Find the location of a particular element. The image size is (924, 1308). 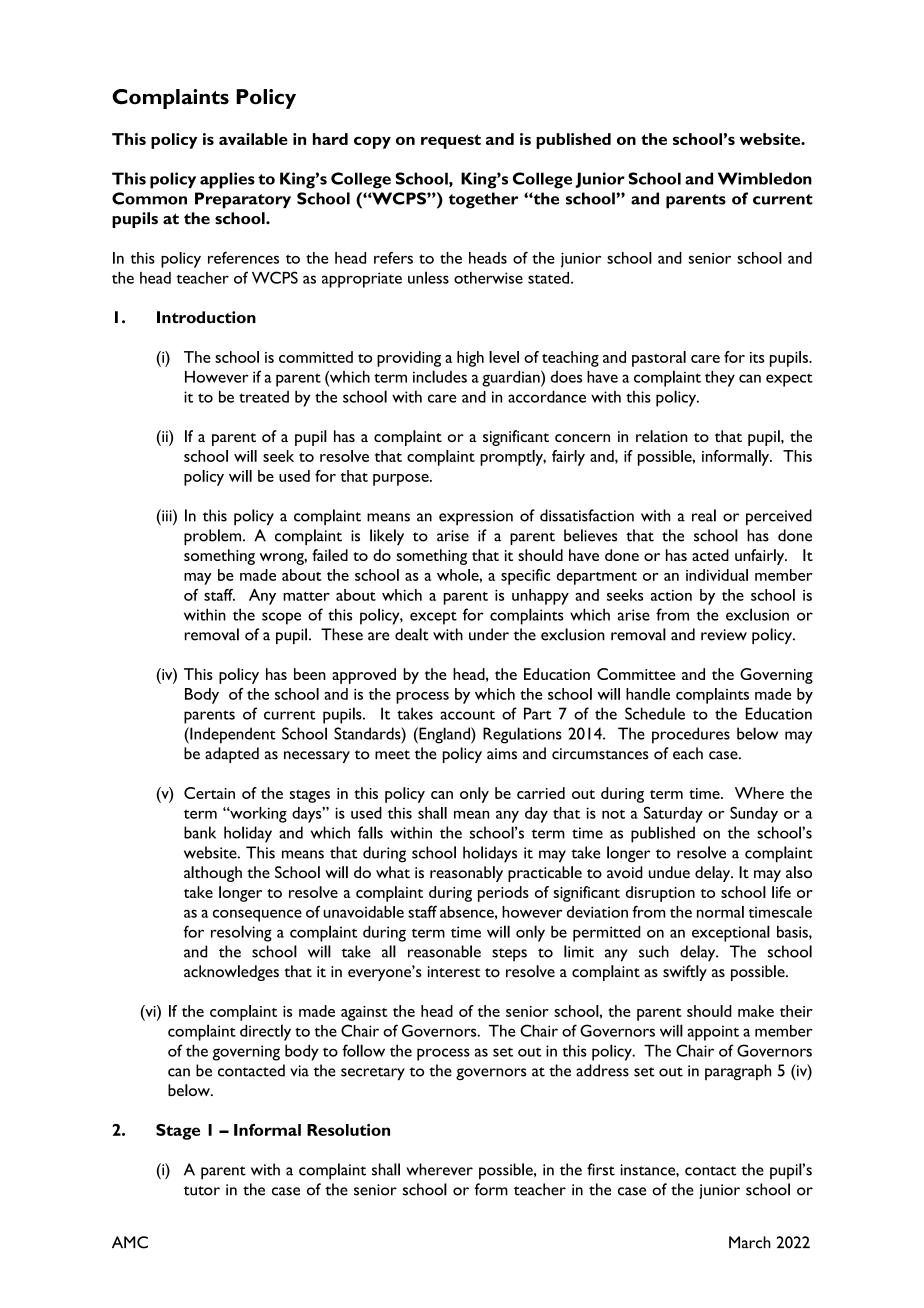

applies is located at coordinates (227, 180).
